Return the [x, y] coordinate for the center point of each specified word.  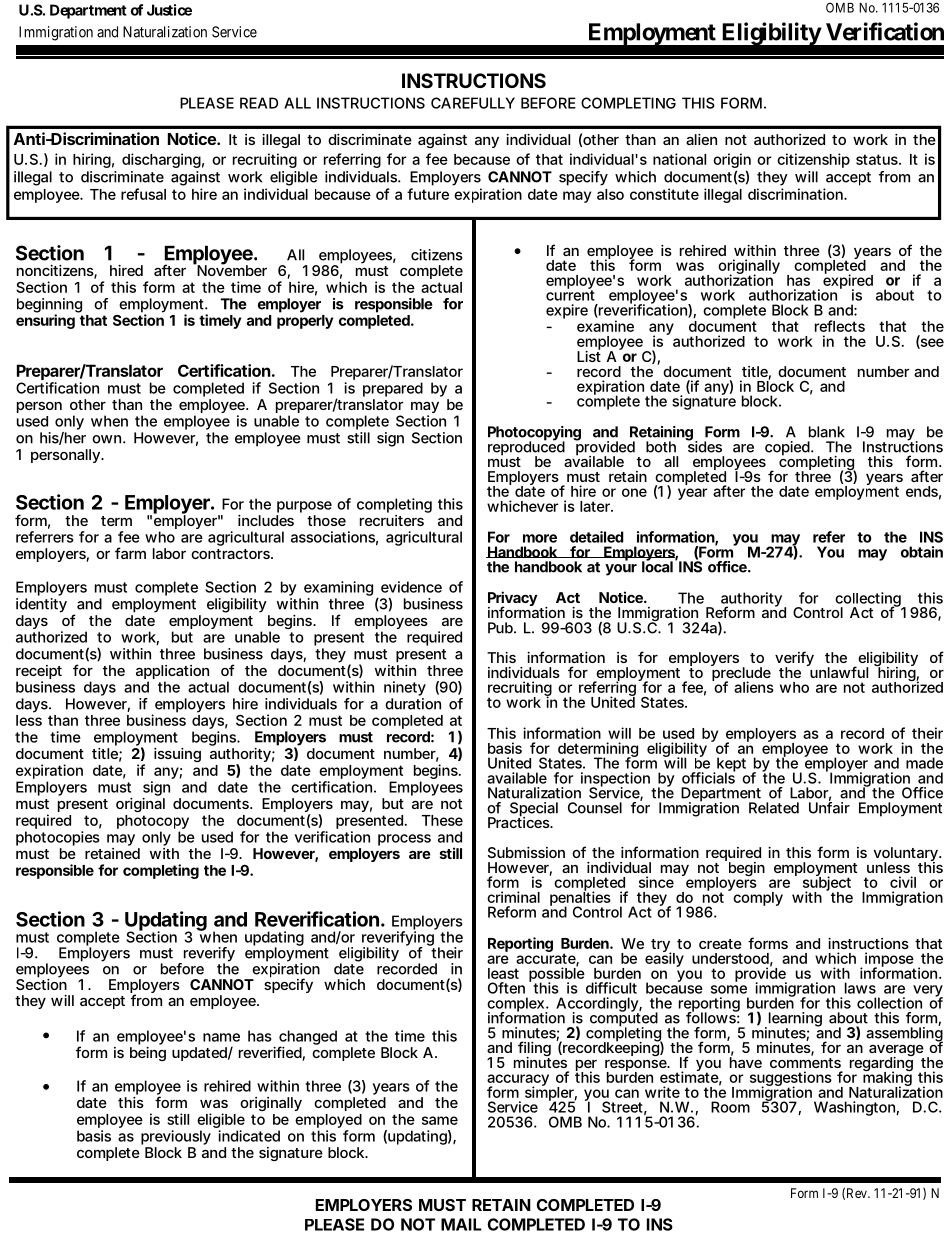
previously [176, 1137]
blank [827, 432]
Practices [519, 821]
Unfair [829, 807]
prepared [393, 389]
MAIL [461, 1224]
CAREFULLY [473, 103]
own [106, 439]
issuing [177, 755]
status [877, 159]
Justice [169, 10]
